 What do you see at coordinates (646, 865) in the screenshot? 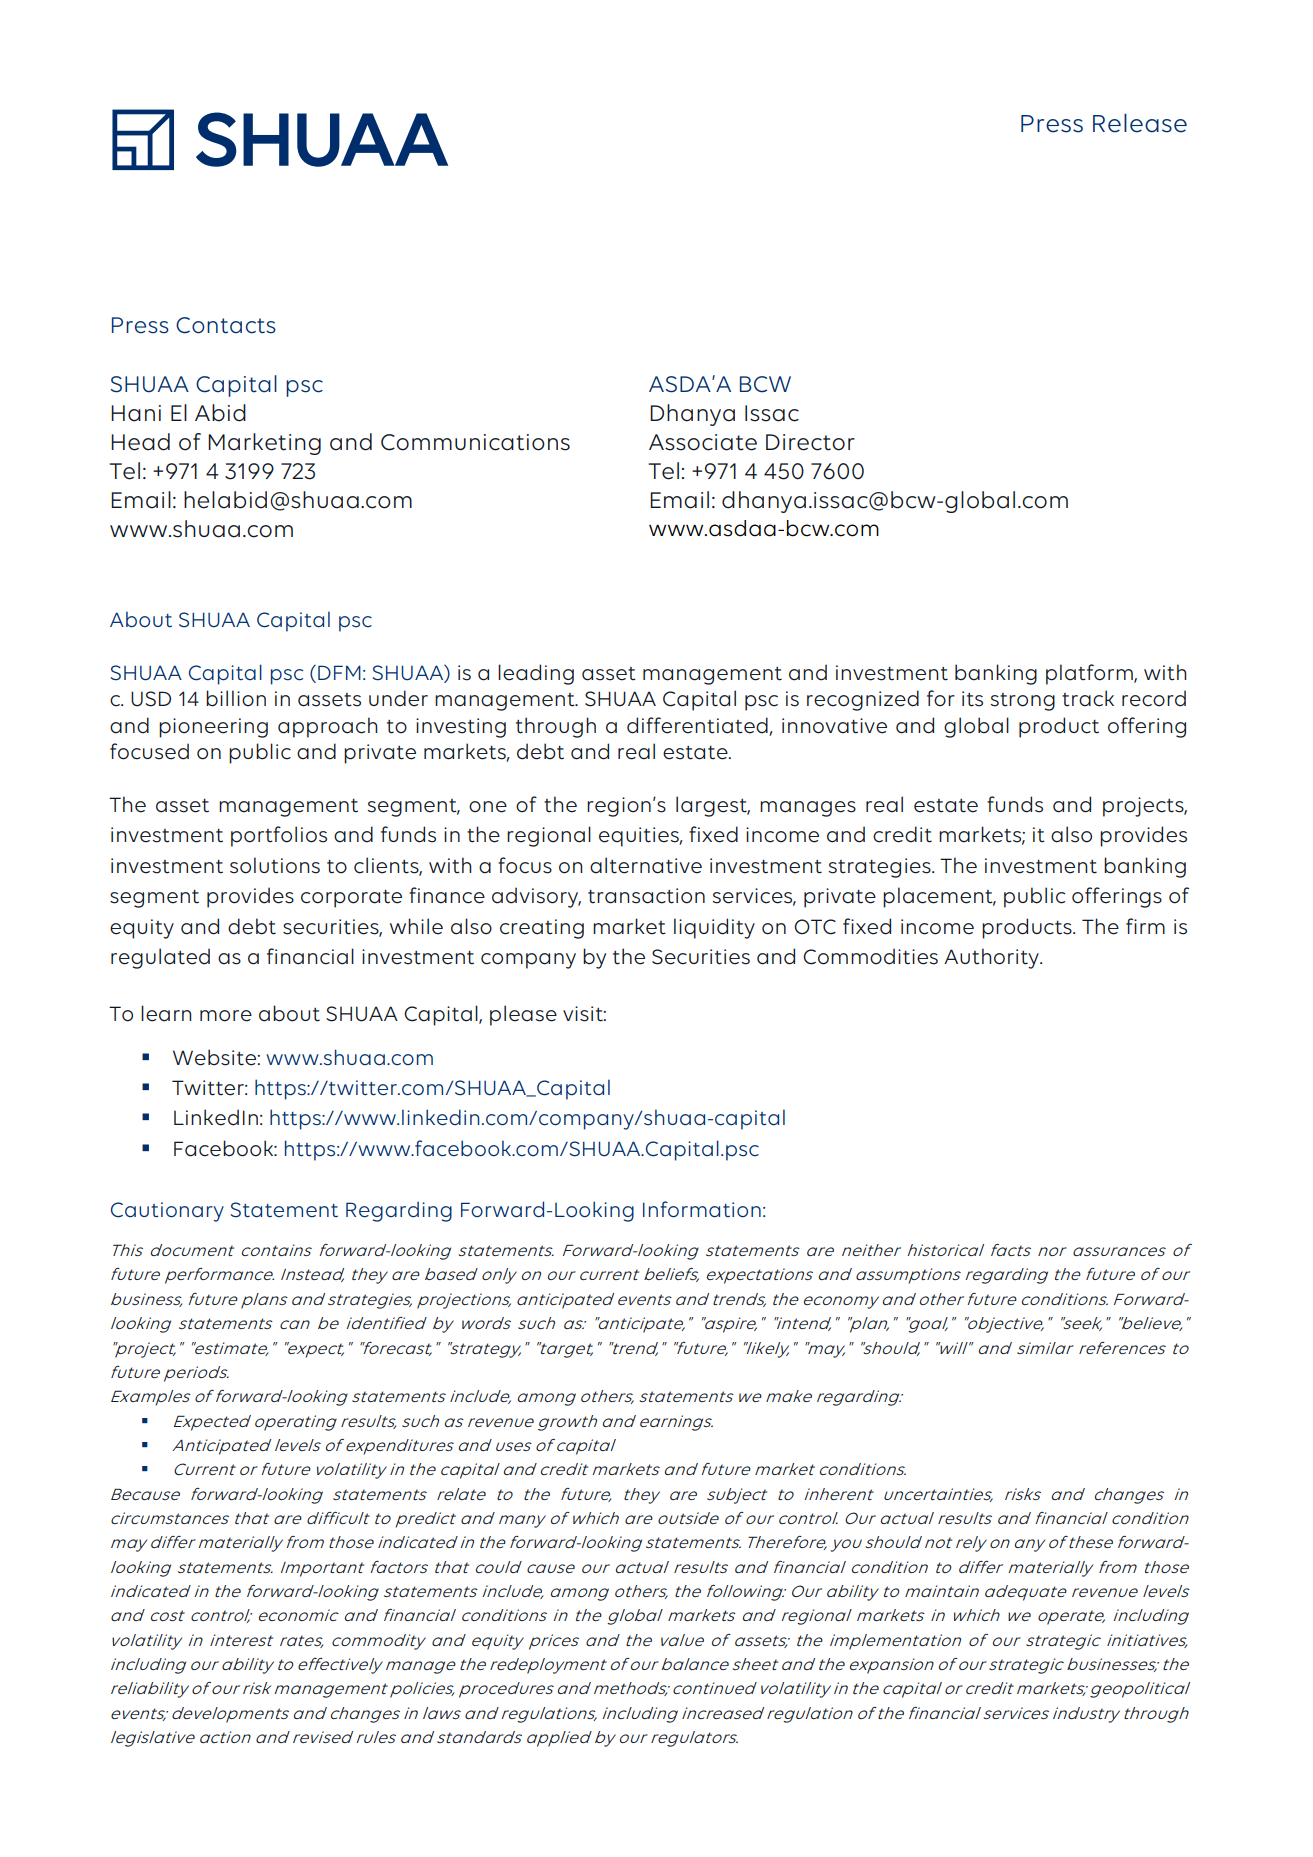
I see `alternative` at bounding box center [646, 865].
